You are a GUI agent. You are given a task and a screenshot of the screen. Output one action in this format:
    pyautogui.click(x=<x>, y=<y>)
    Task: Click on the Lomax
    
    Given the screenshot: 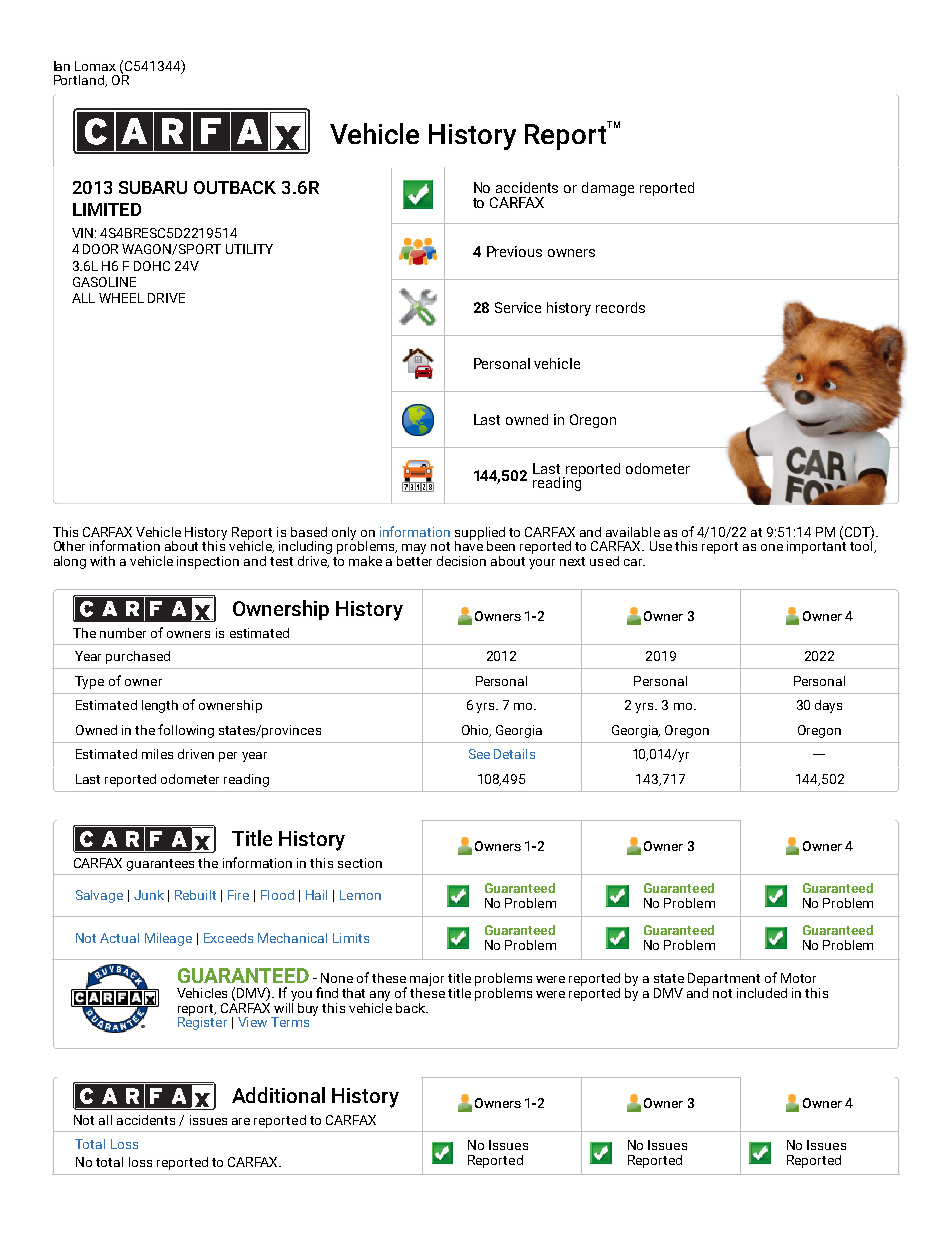 What is the action you would take?
    pyautogui.click(x=95, y=66)
